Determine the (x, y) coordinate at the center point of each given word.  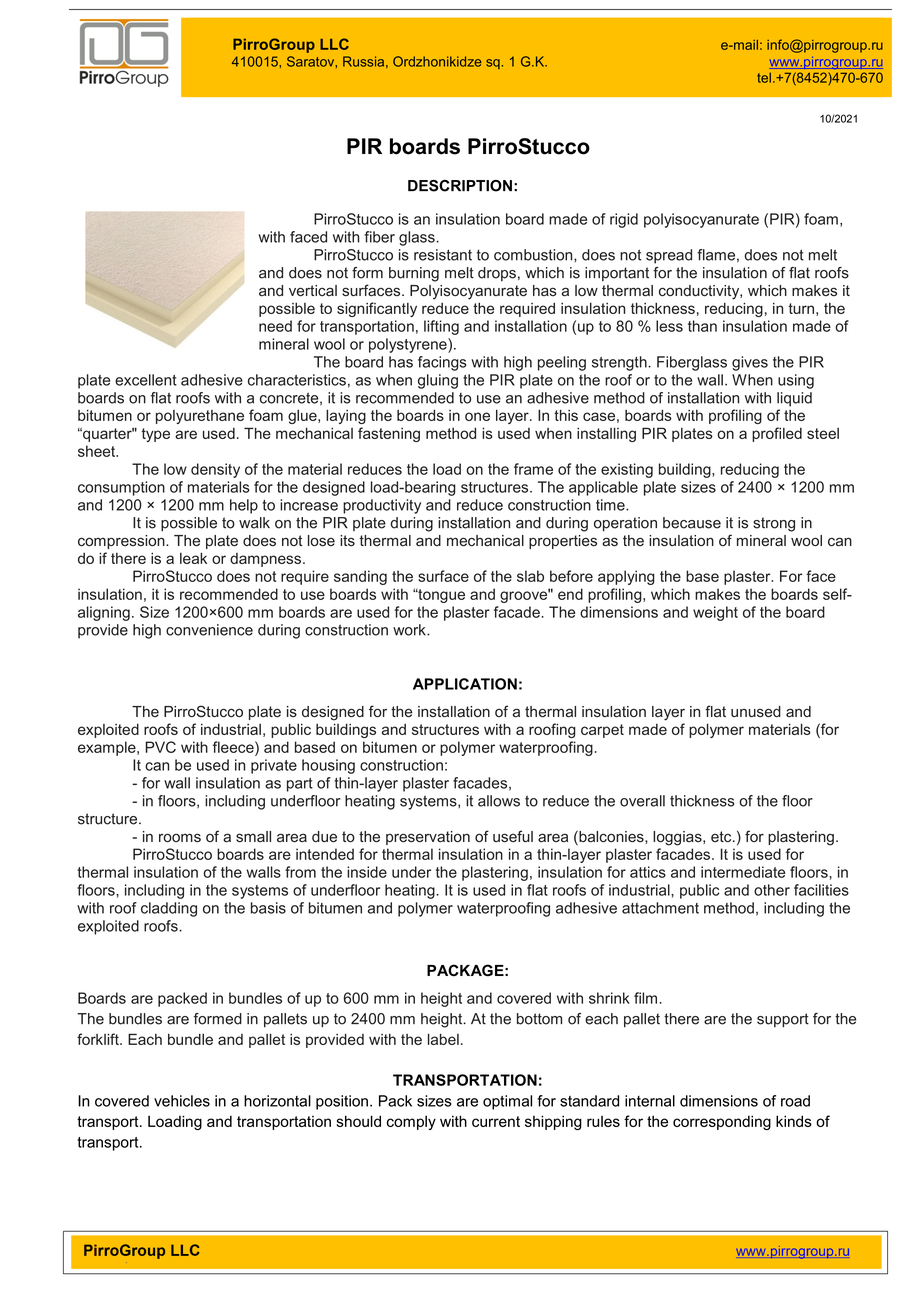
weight (715, 613)
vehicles (182, 1101)
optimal (507, 1102)
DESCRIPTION (460, 186)
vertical (313, 291)
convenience (209, 630)
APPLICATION (465, 684)
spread (669, 256)
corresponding (722, 1122)
